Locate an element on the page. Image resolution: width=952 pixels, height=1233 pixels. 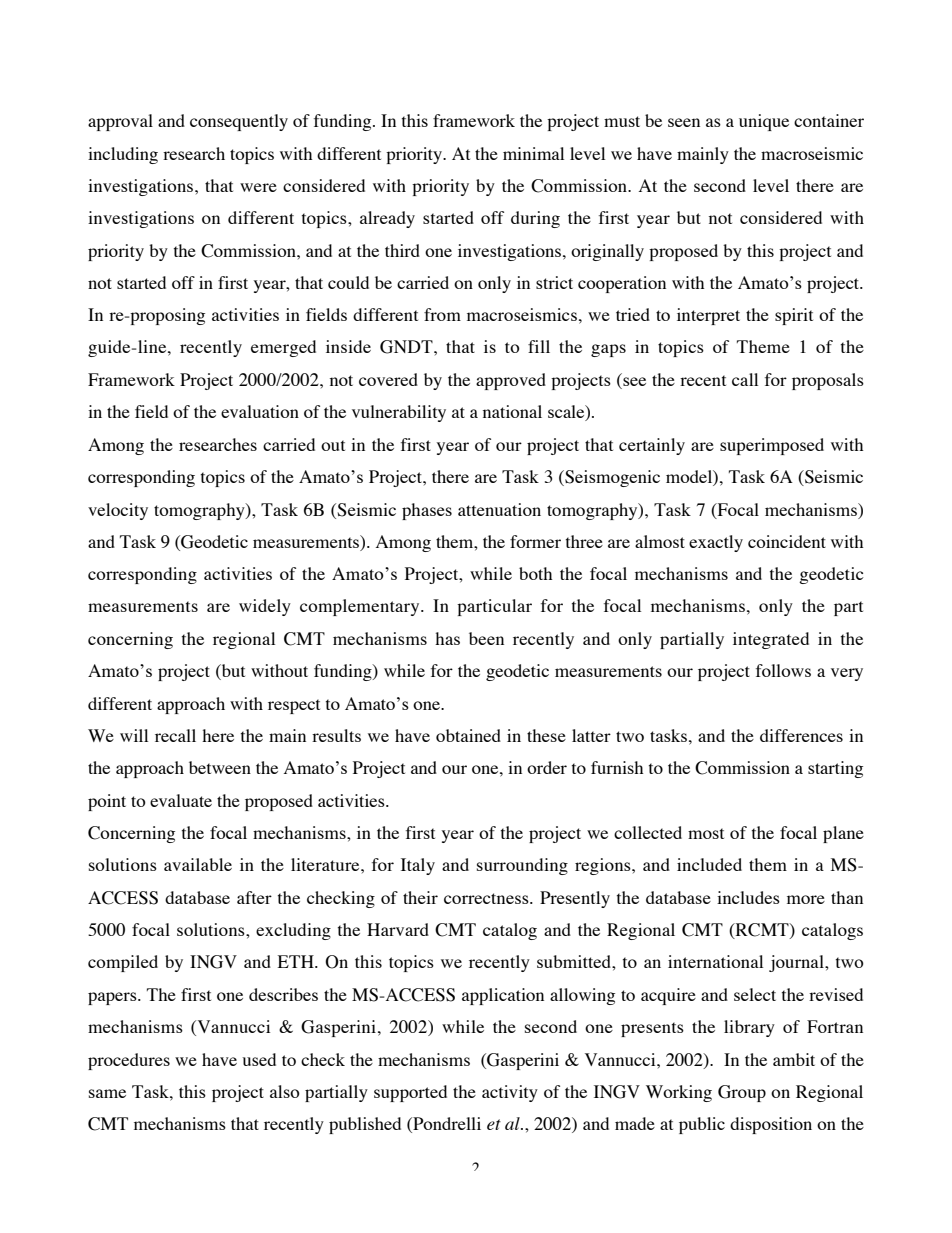
used is located at coordinates (259, 1059).
